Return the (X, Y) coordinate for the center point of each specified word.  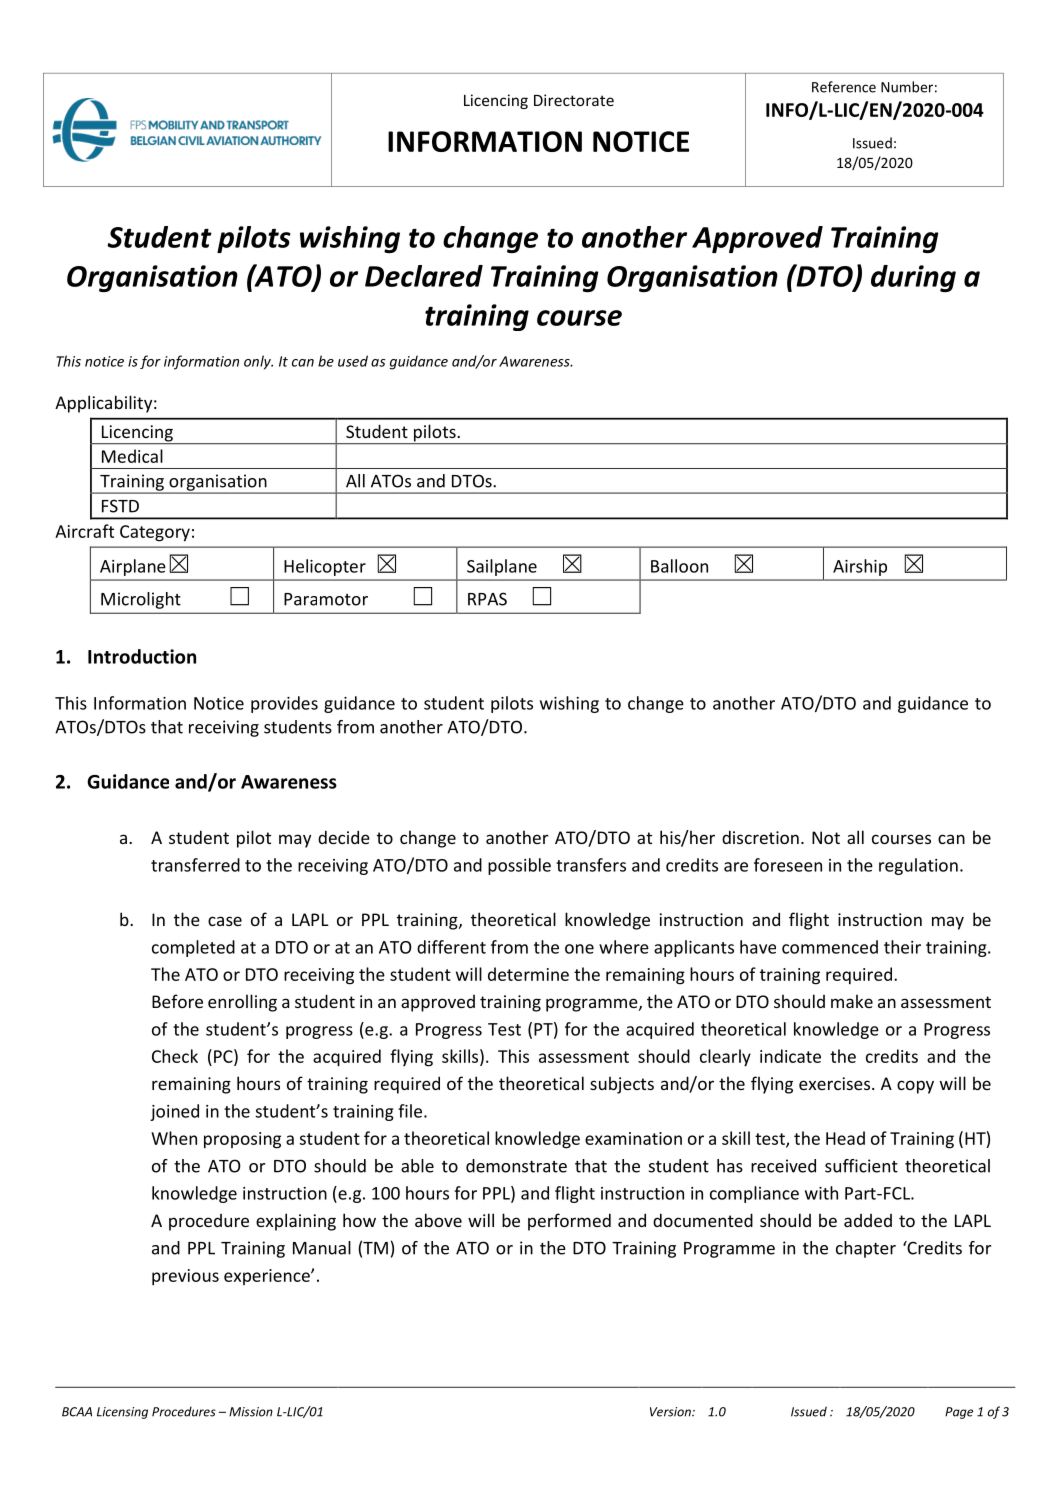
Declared (424, 276)
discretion (760, 837)
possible (519, 866)
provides (284, 704)
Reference (844, 87)
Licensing (122, 1413)
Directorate (574, 100)
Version (671, 1412)
